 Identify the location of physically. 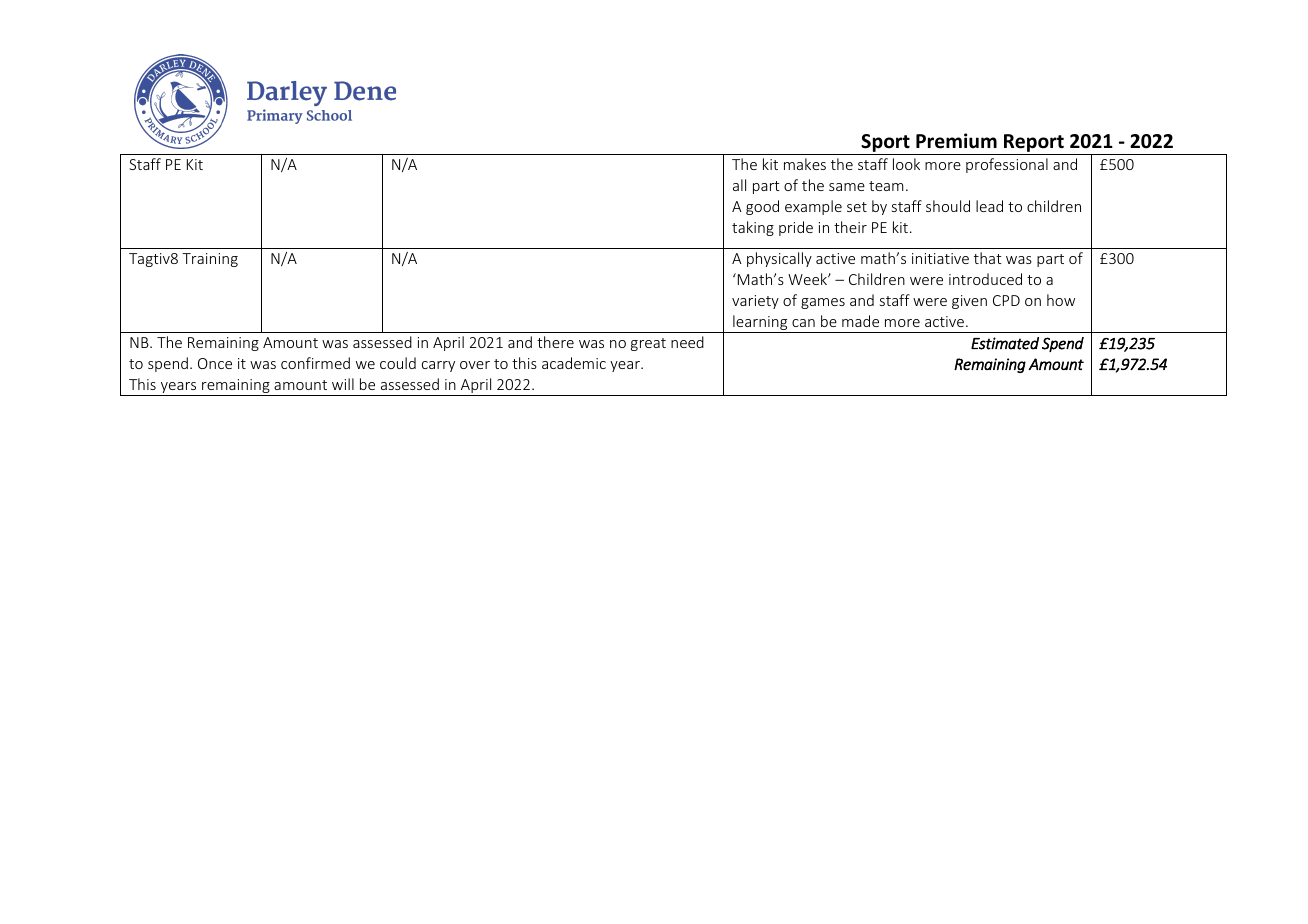
(779, 259).
